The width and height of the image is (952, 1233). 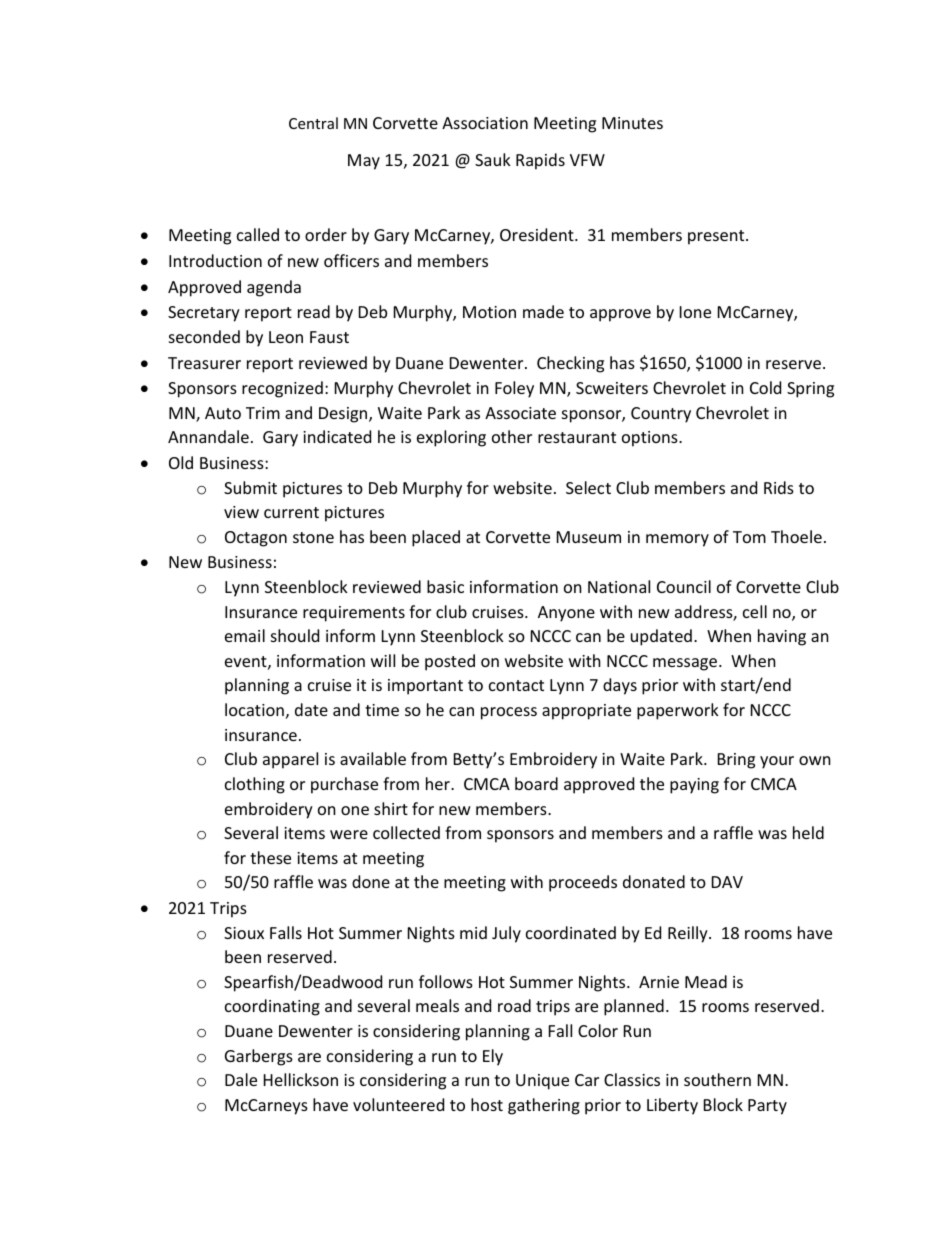 What do you see at coordinates (270, 857) in the image?
I see `these` at bounding box center [270, 857].
